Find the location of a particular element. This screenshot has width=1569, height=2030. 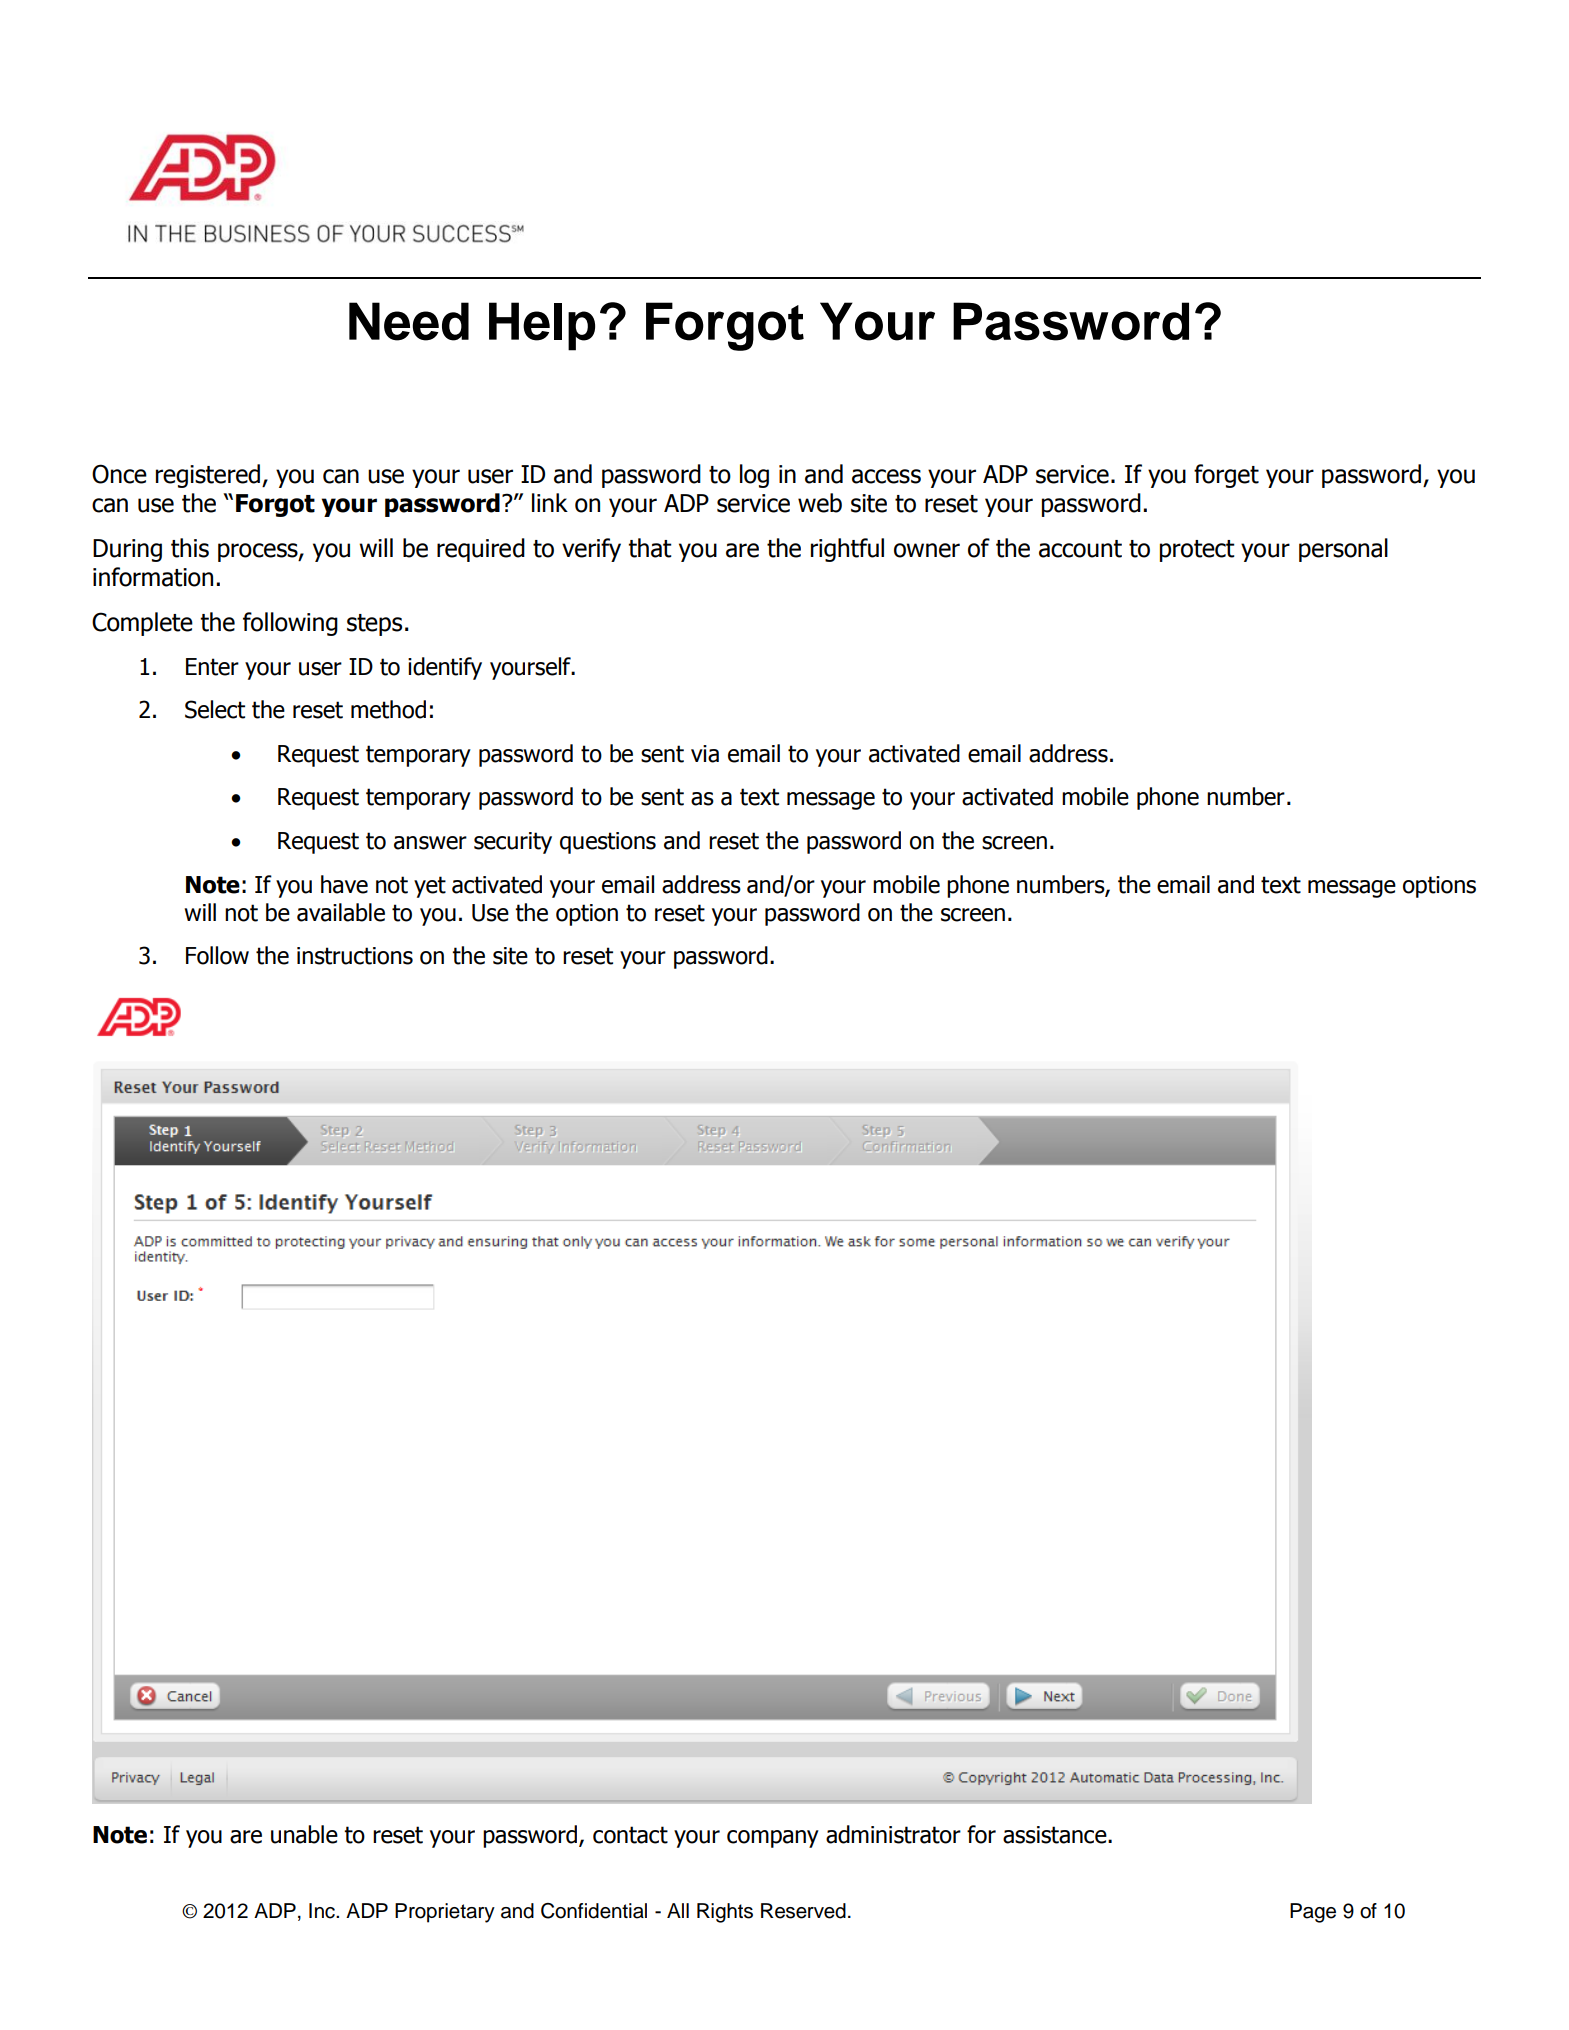

unable is located at coordinates (304, 1834).
